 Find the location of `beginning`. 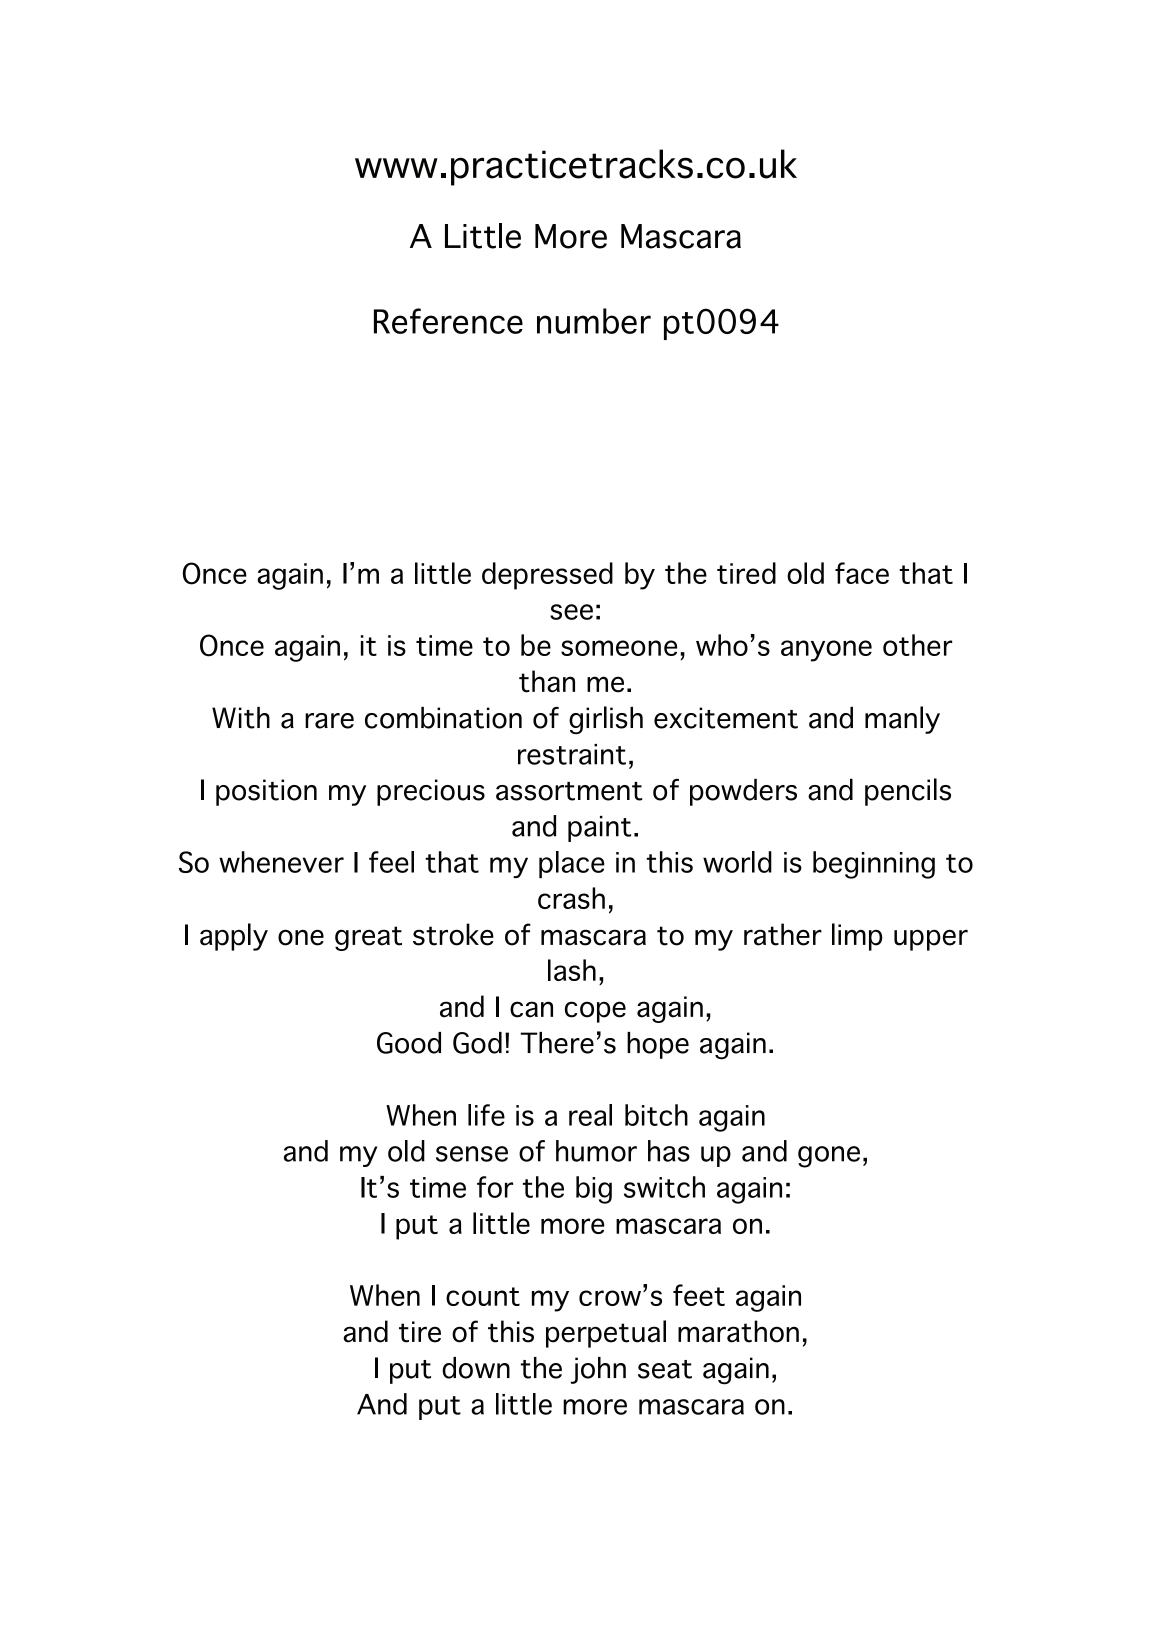

beginning is located at coordinates (874, 865).
